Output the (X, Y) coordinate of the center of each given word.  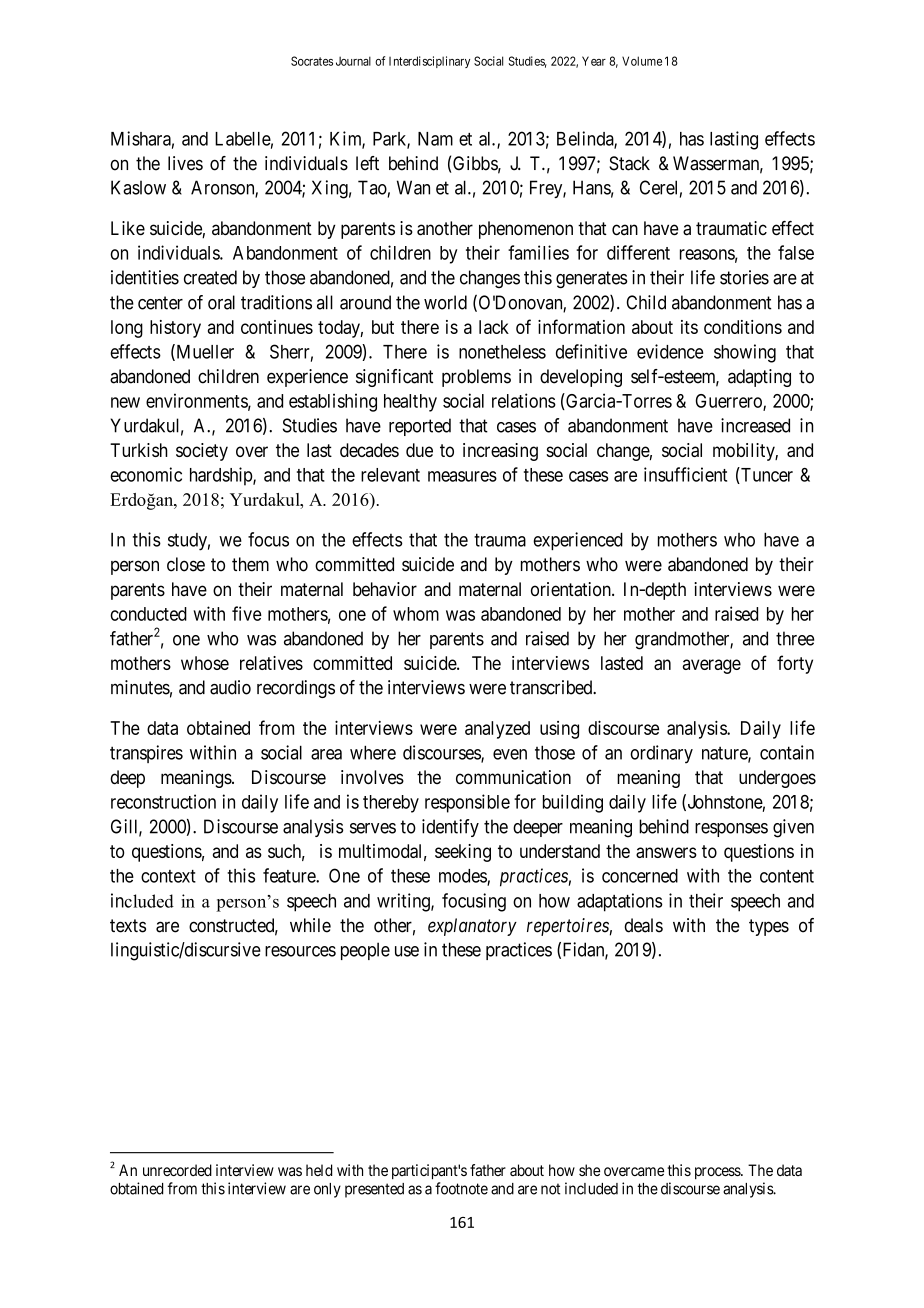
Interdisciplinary (429, 62)
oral (221, 302)
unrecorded (177, 1170)
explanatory (472, 927)
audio (230, 687)
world (445, 302)
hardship (222, 476)
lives (185, 163)
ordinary (661, 754)
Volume (642, 61)
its (689, 327)
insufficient (685, 474)
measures (462, 476)
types (769, 927)
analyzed (497, 730)
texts (128, 926)
